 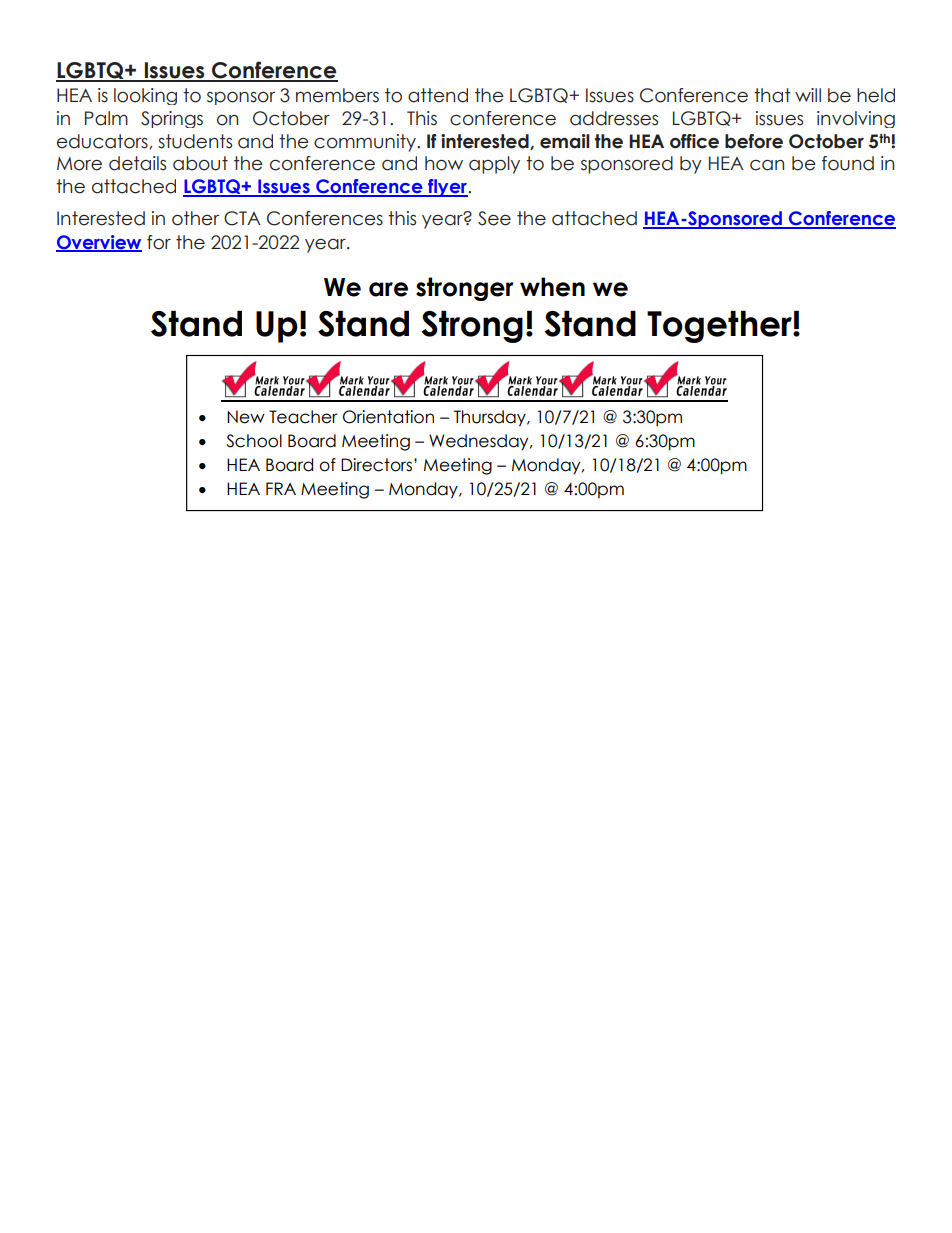 What do you see at coordinates (438, 95) in the screenshot?
I see `attend` at bounding box center [438, 95].
